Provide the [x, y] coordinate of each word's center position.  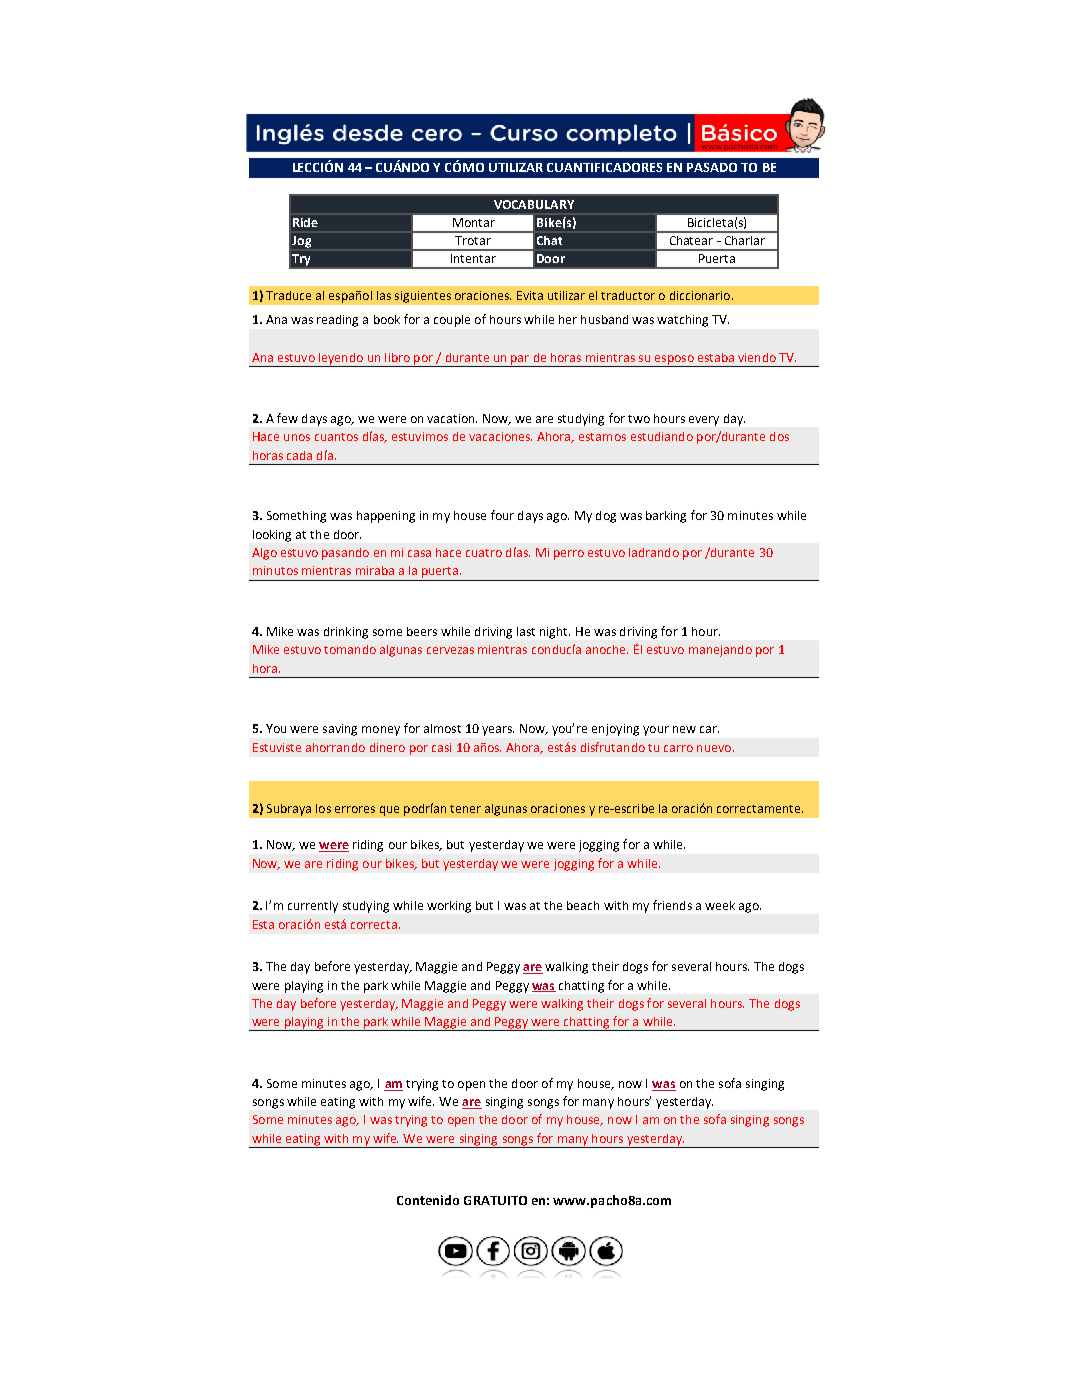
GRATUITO [495, 1200]
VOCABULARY [534, 204]
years [498, 731]
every [704, 421]
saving [340, 730]
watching [682, 321]
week [720, 905]
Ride [305, 222]
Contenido [428, 1200]
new [684, 729]
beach [583, 905]
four [502, 515]
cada [299, 455]
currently [313, 907]
